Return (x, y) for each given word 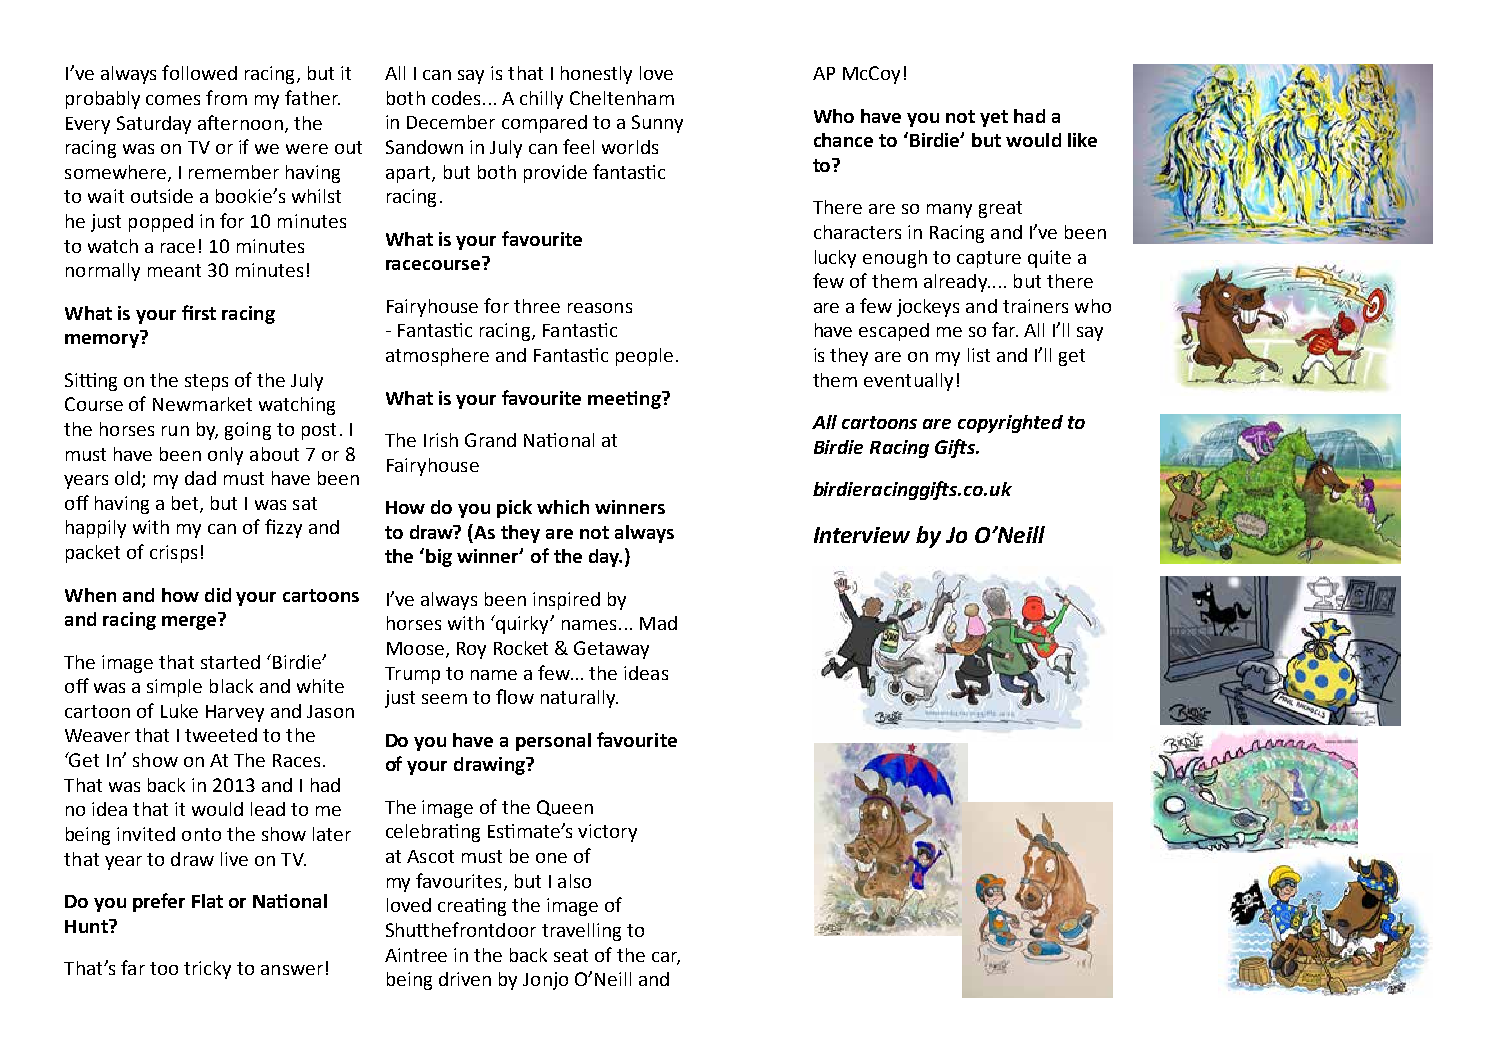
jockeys (928, 308)
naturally (579, 699)
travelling (581, 932)
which (563, 507)
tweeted (221, 735)
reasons (600, 308)
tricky (207, 970)
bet (186, 504)
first (199, 312)
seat (571, 955)
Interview (862, 535)
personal (553, 742)
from (226, 97)
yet (994, 118)
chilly (541, 100)
